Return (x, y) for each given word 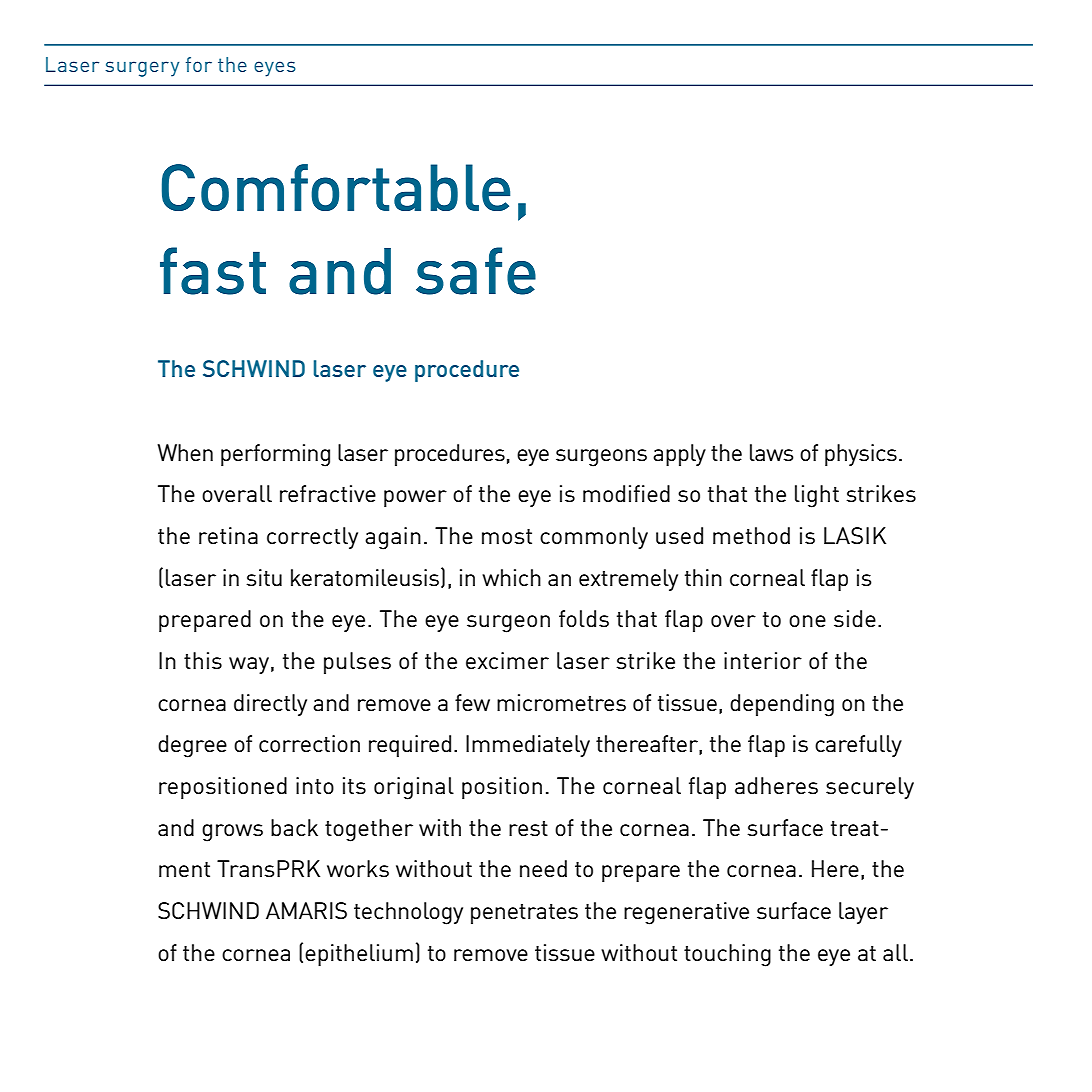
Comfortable (336, 187)
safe (476, 271)
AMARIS (306, 910)
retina (228, 535)
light (817, 496)
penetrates (524, 914)
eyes (275, 69)
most (507, 536)
